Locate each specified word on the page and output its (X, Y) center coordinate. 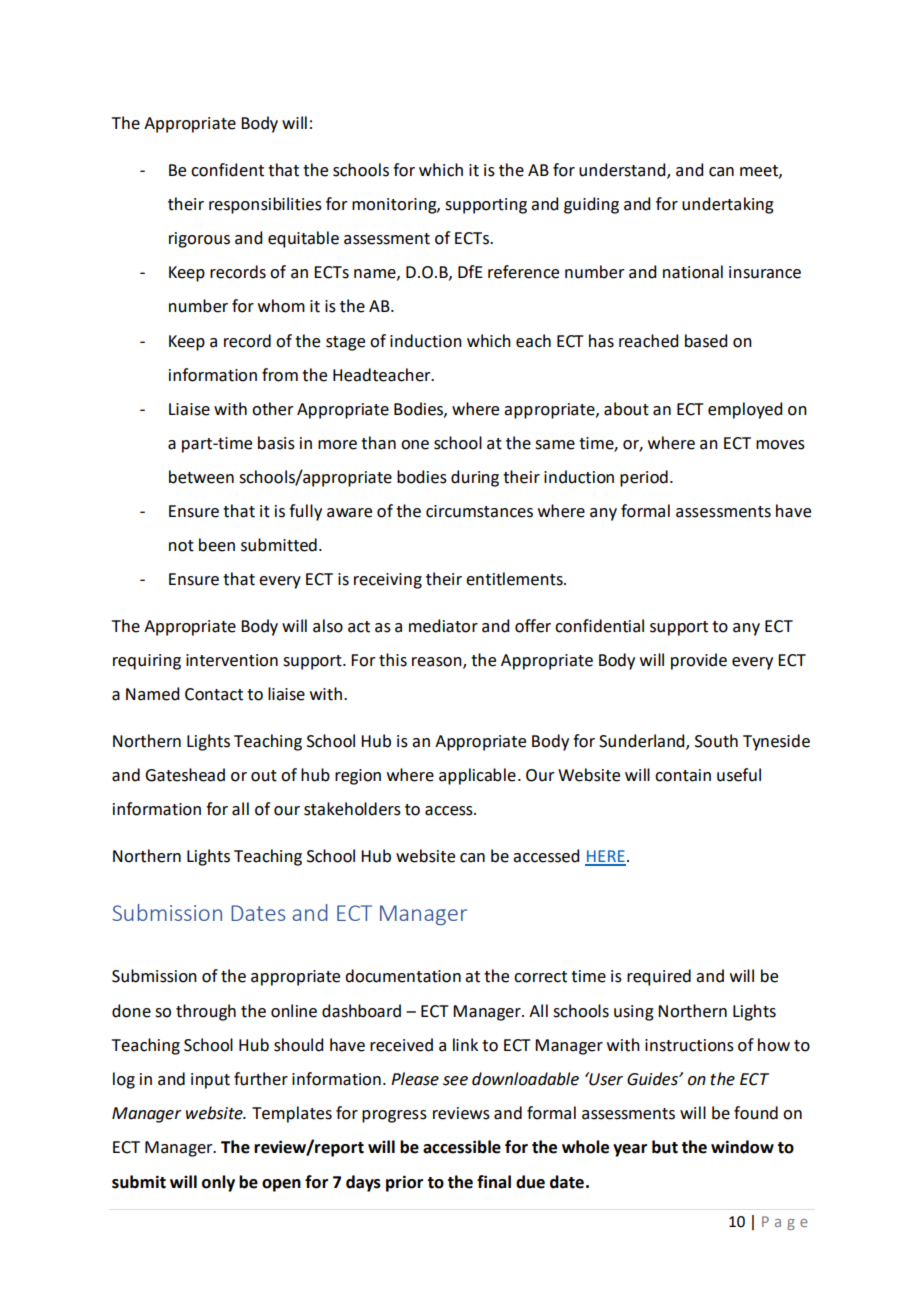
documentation (403, 976)
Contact (214, 694)
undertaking (728, 205)
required (659, 977)
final (494, 1182)
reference (523, 272)
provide (699, 661)
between (201, 477)
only (218, 1183)
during (475, 478)
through (206, 1012)
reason (438, 663)
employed (745, 410)
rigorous (199, 240)
